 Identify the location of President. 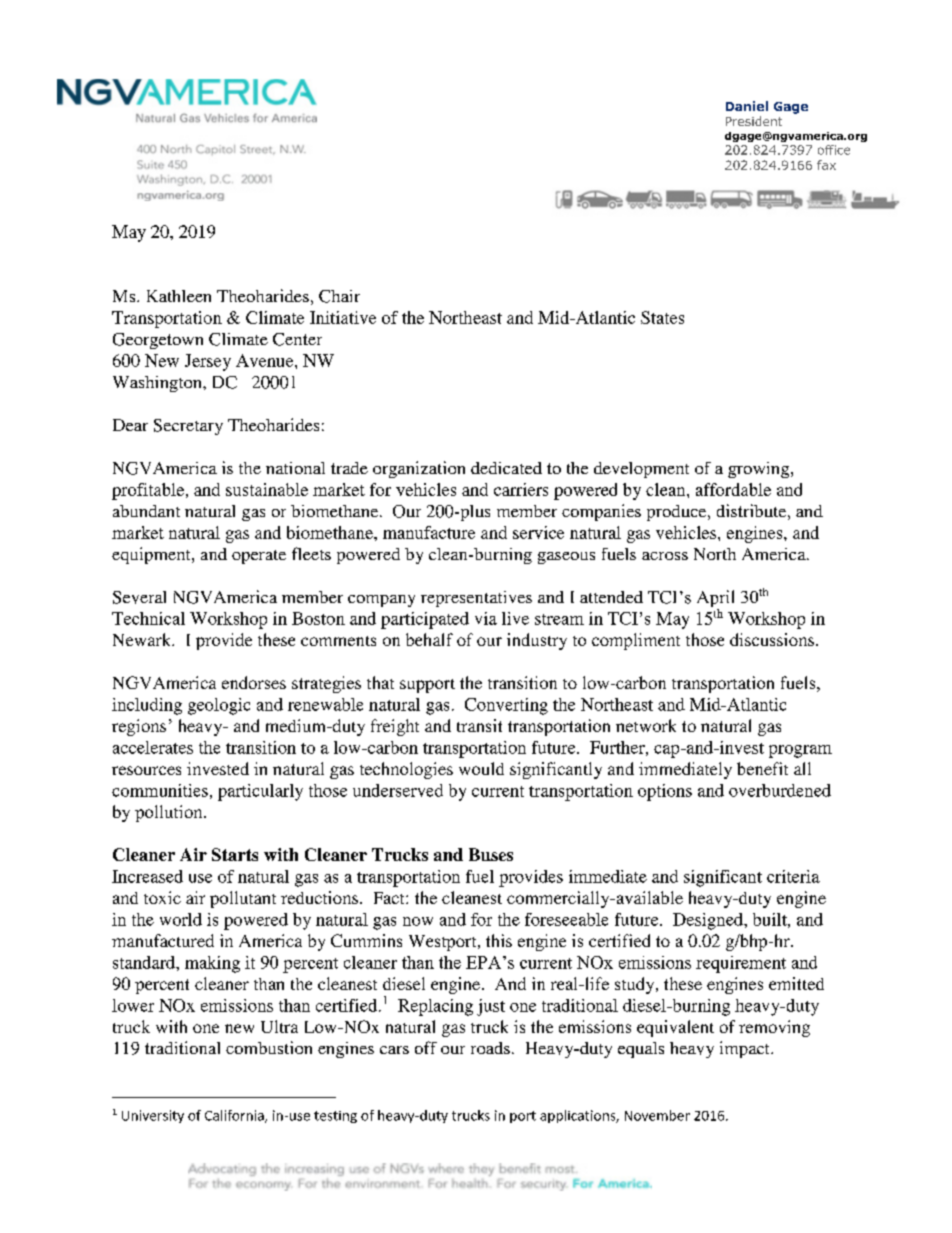
(754, 121).
